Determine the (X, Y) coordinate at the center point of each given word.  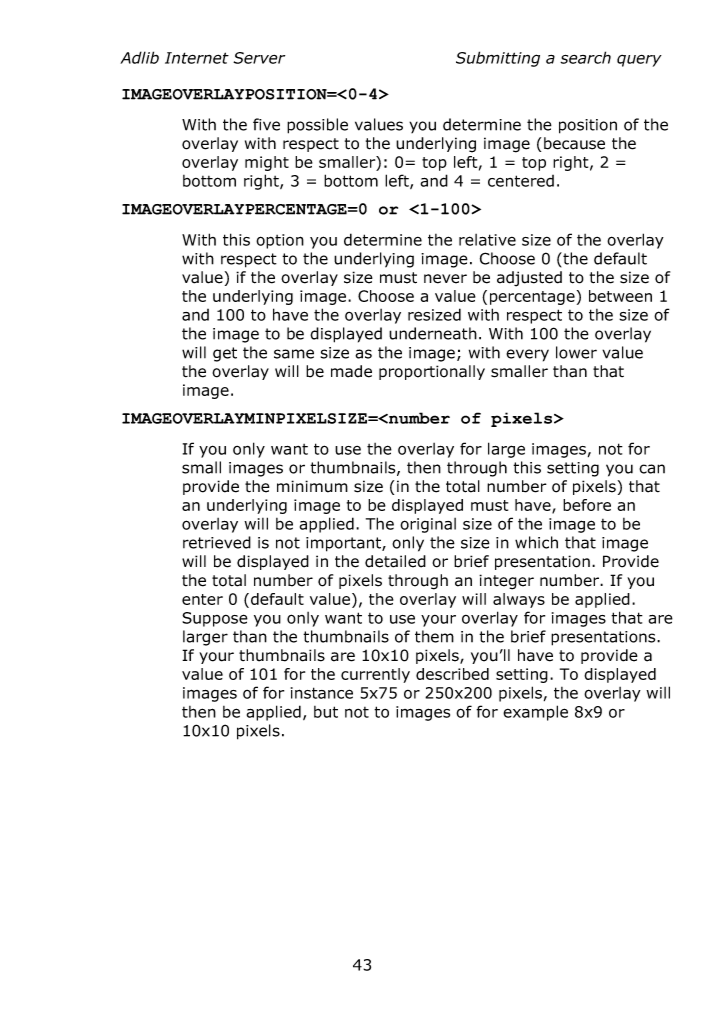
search (585, 57)
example (535, 713)
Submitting (498, 59)
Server (259, 58)
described (452, 674)
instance (322, 693)
